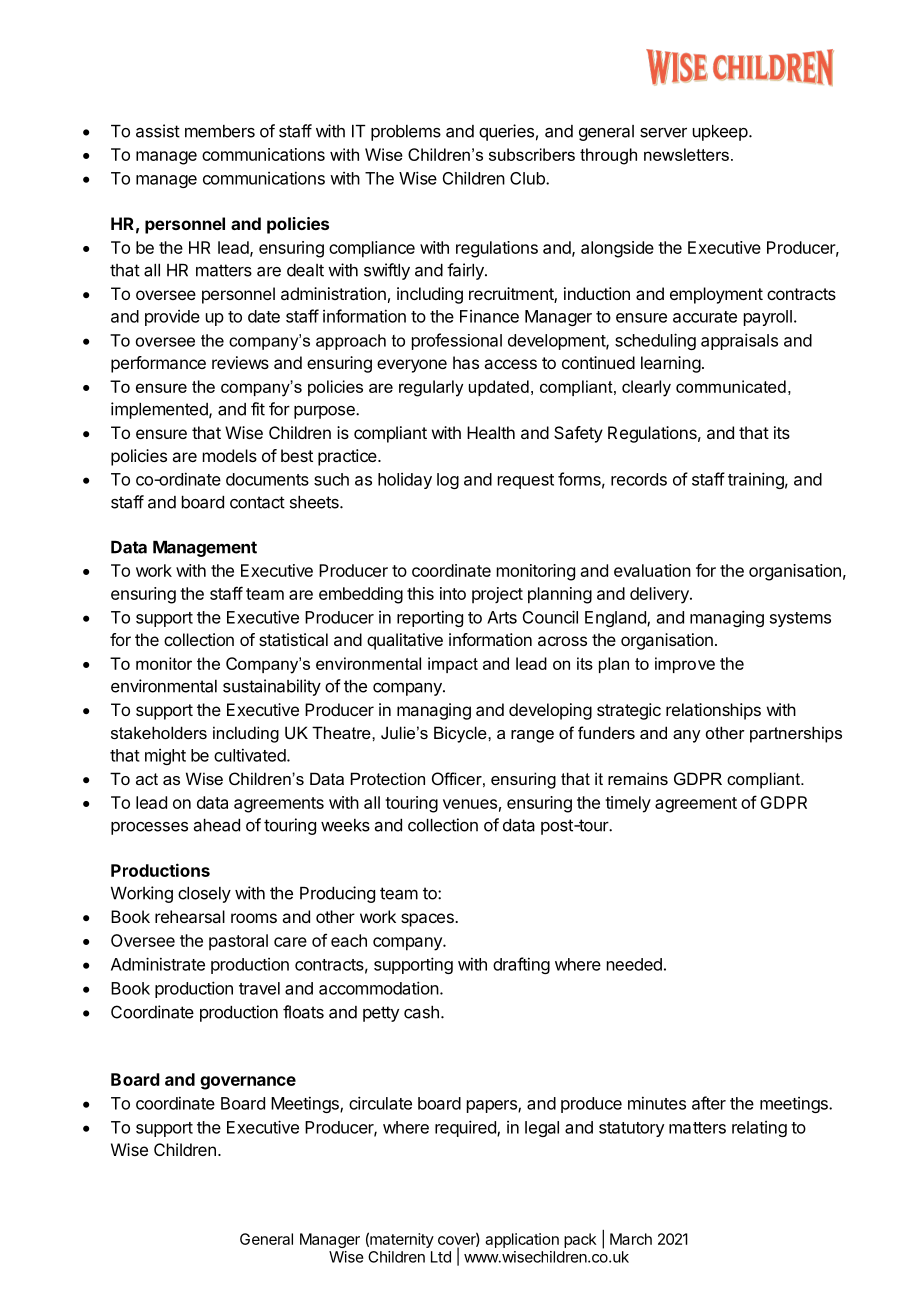  I want to click on pastoral, so click(238, 942).
